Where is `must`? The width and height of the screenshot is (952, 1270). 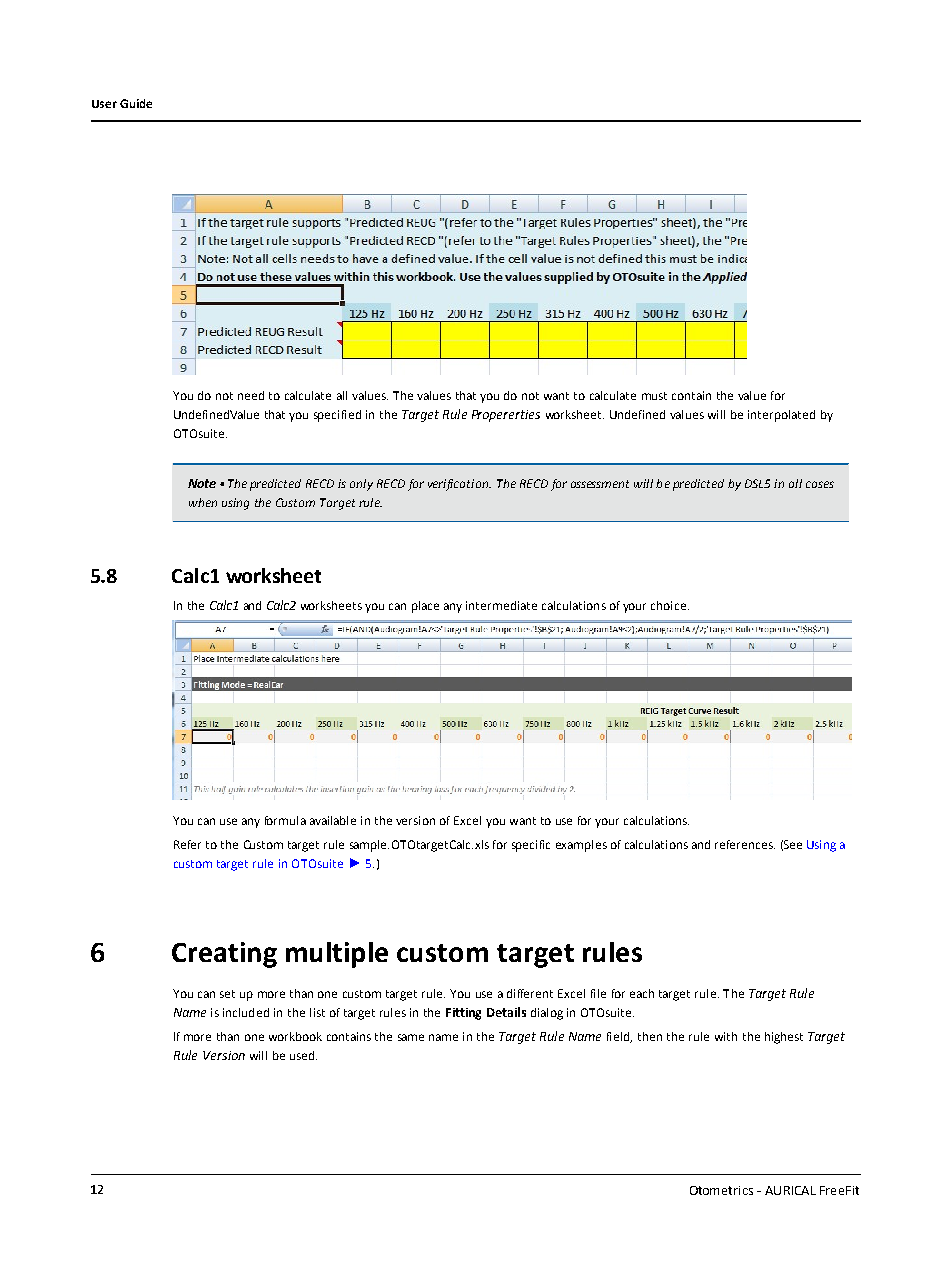
must is located at coordinates (654, 396).
